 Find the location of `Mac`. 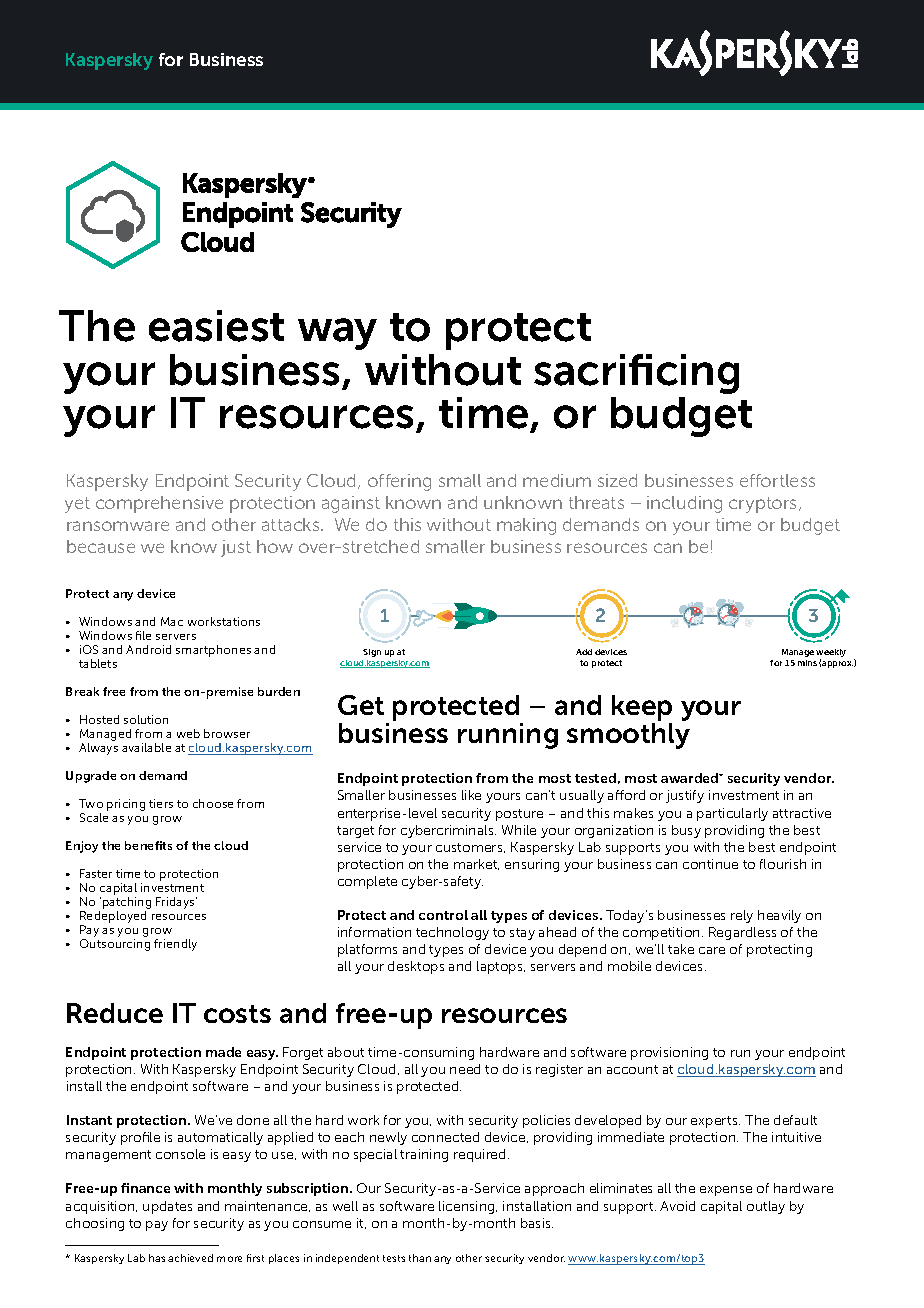

Mac is located at coordinates (172, 621).
